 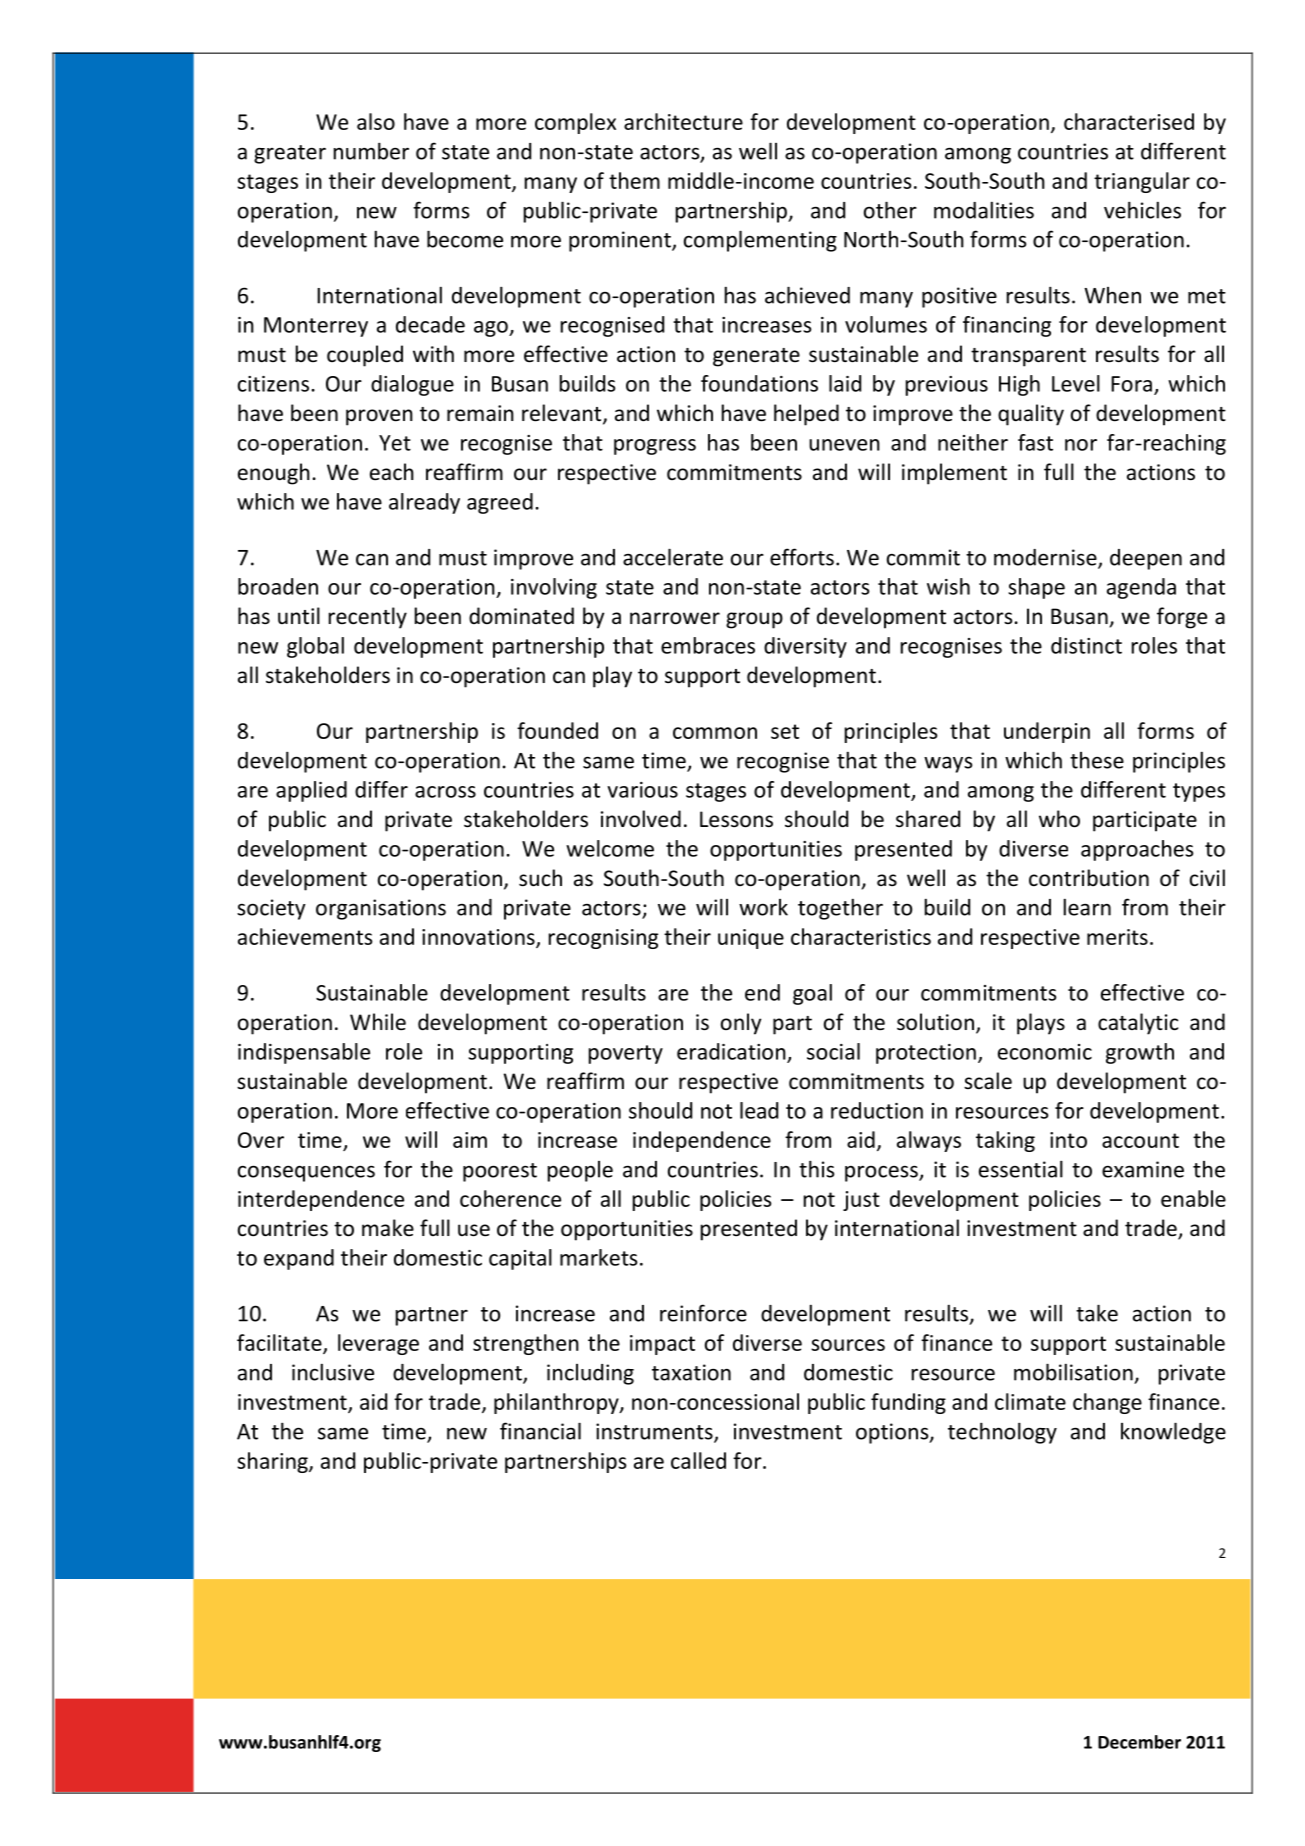 I want to click on progress, so click(x=655, y=447).
